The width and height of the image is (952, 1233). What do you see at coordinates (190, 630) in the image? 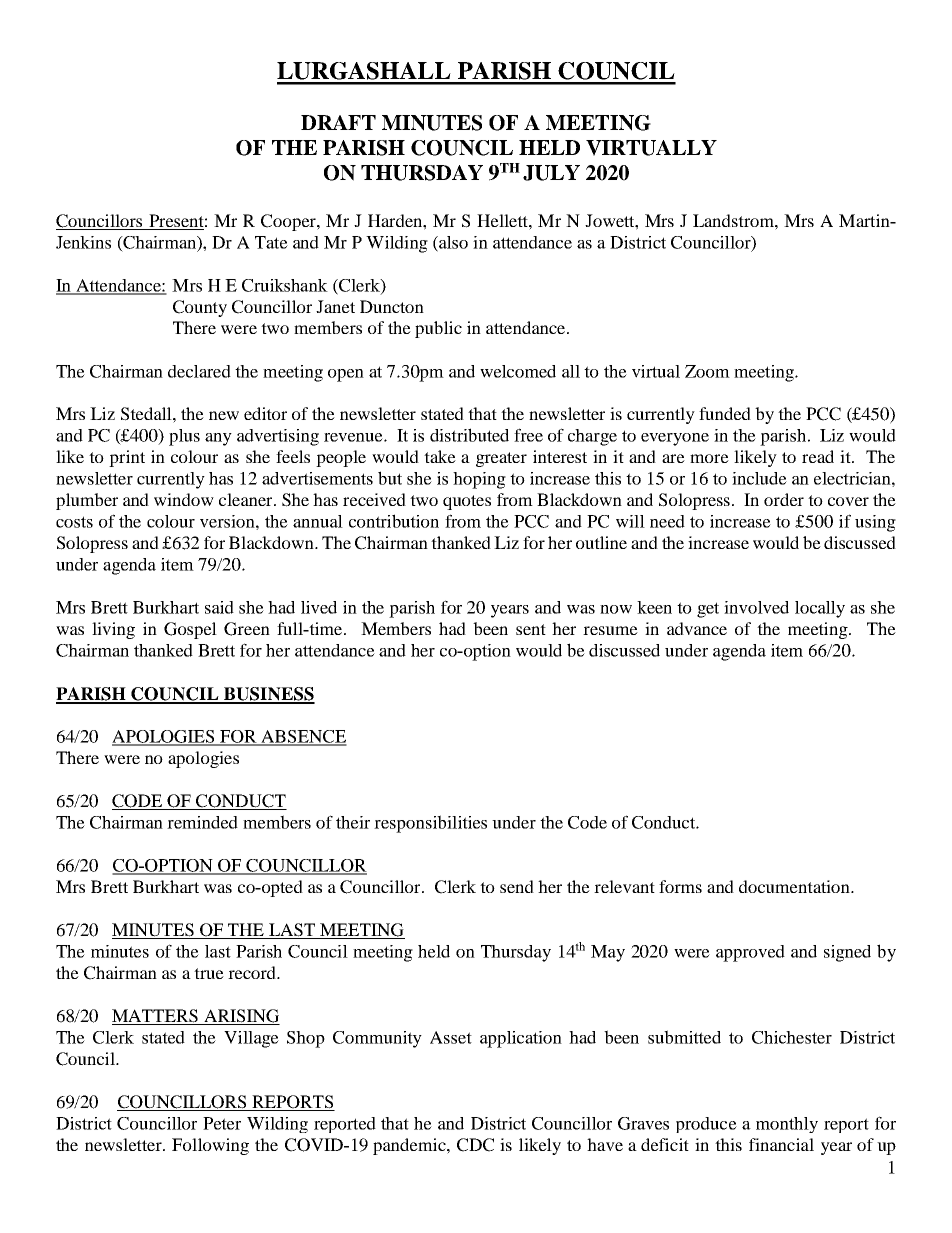
I see `Gospel` at bounding box center [190, 630].
